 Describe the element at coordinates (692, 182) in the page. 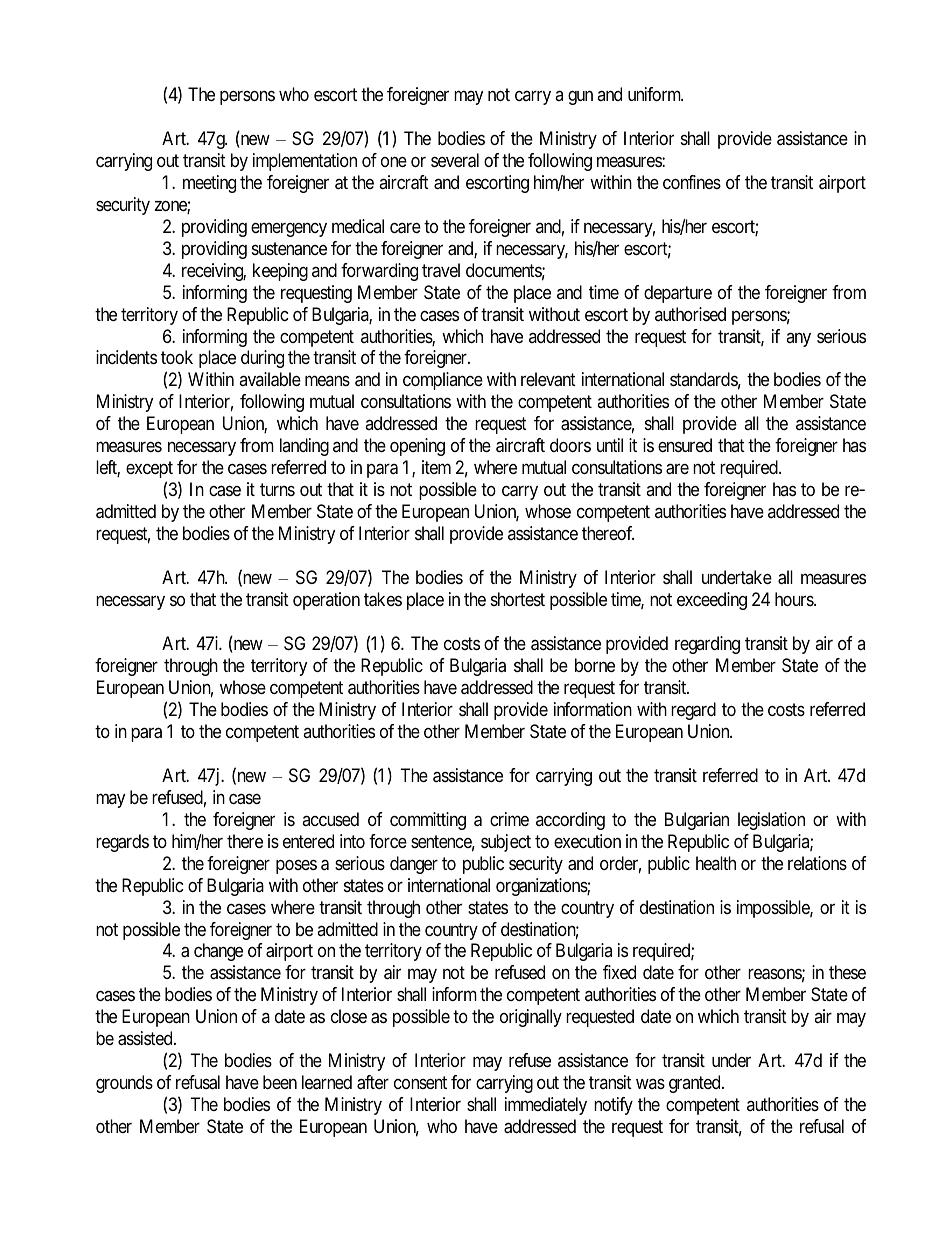

I see `confines` at that location.
